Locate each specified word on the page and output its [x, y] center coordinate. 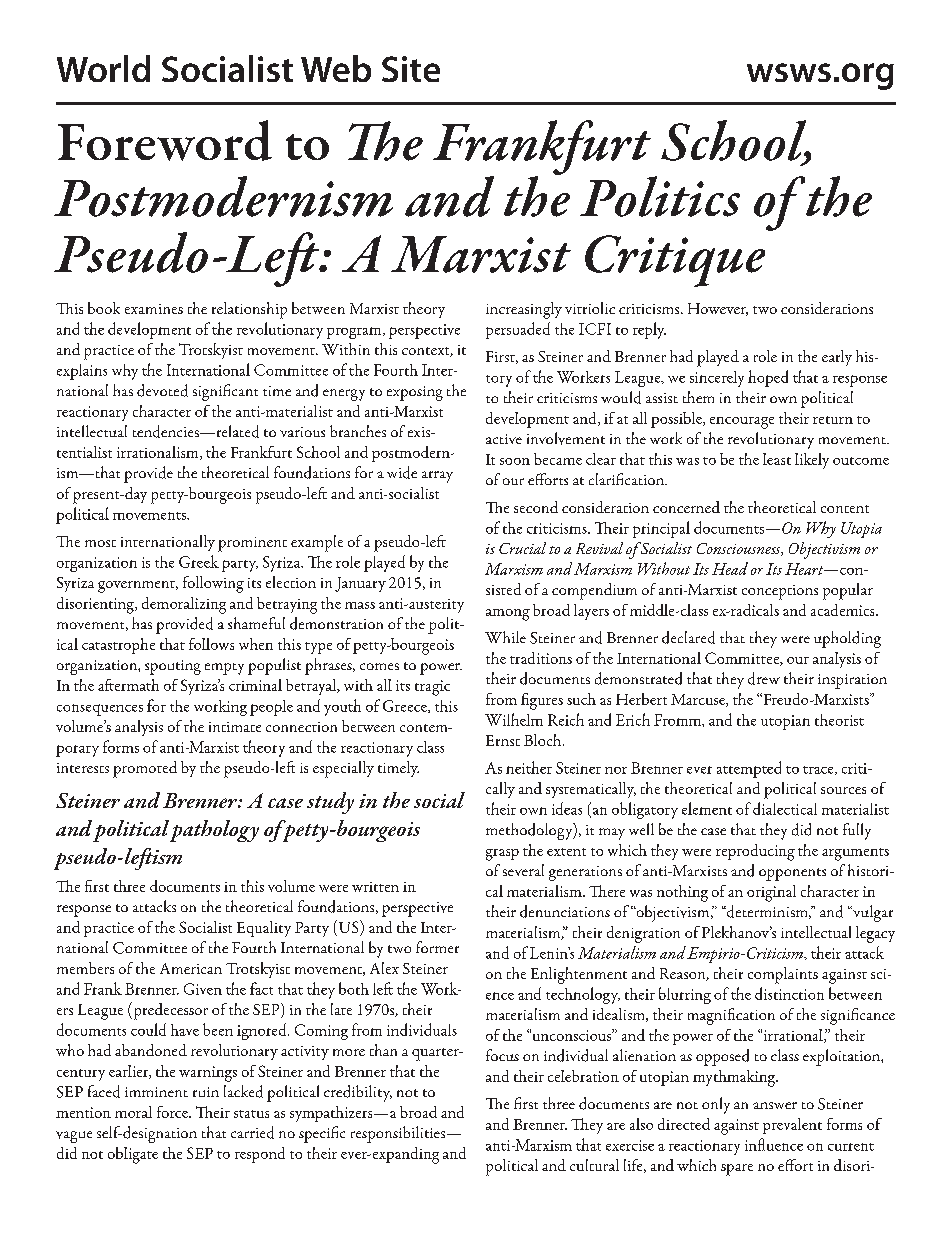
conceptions [780, 592]
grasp [502, 855]
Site [411, 69]
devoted [162, 390]
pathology [214, 831]
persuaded [518, 330]
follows [211, 644]
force [173, 1112]
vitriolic [590, 308]
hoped [768, 378]
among [508, 615]
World [103, 68]
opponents [792, 874]
